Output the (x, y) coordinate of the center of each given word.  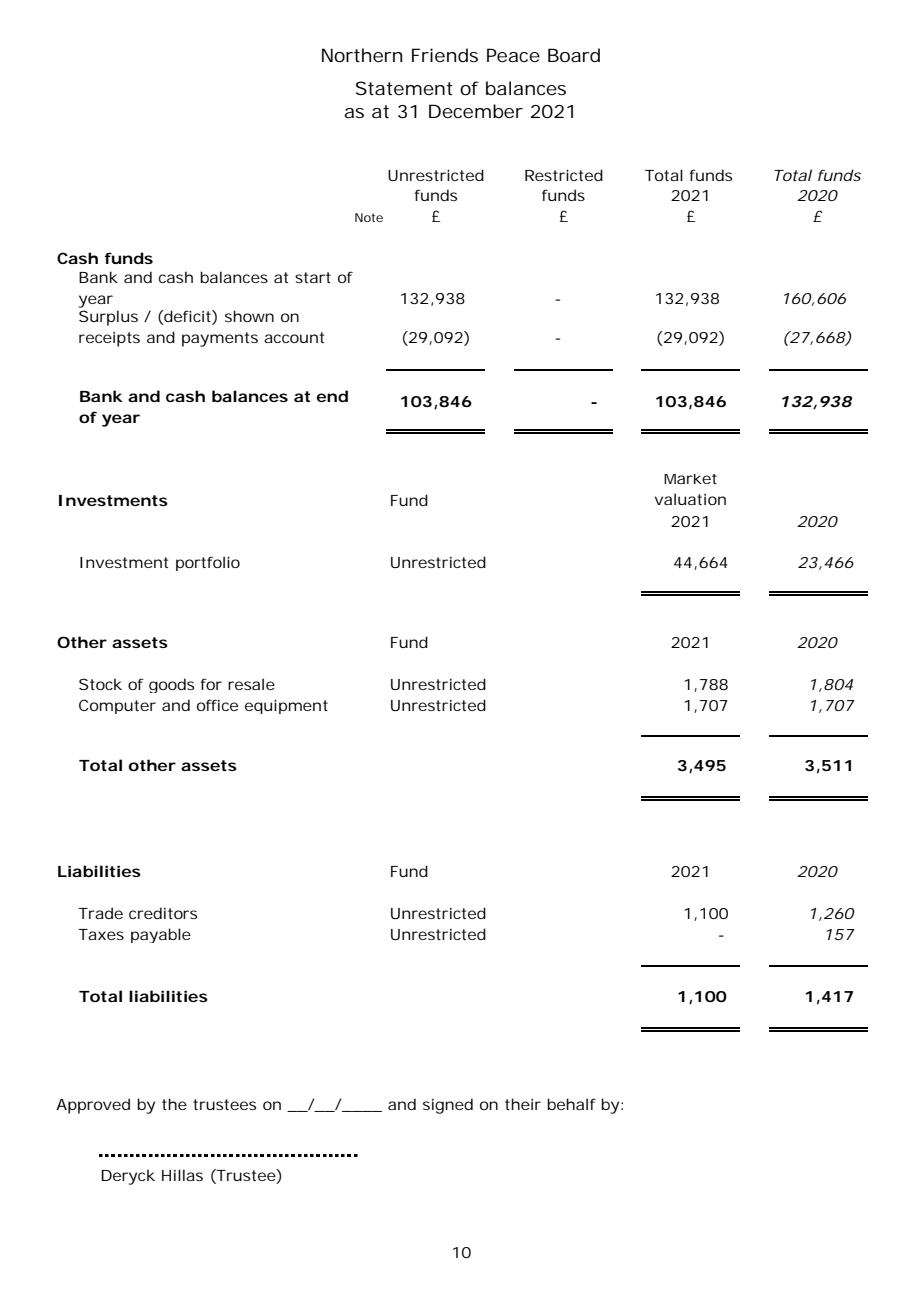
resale (251, 684)
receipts (109, 339)
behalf (571, 1104)
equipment (286, 706)
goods (171, 685)
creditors (163, 913)
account (294, 337)
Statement (404, 88)
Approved (93, 1106)
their (523, 1104)
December (476, 111)
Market (690, 479)
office (217, 705)
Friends (445, 55)
